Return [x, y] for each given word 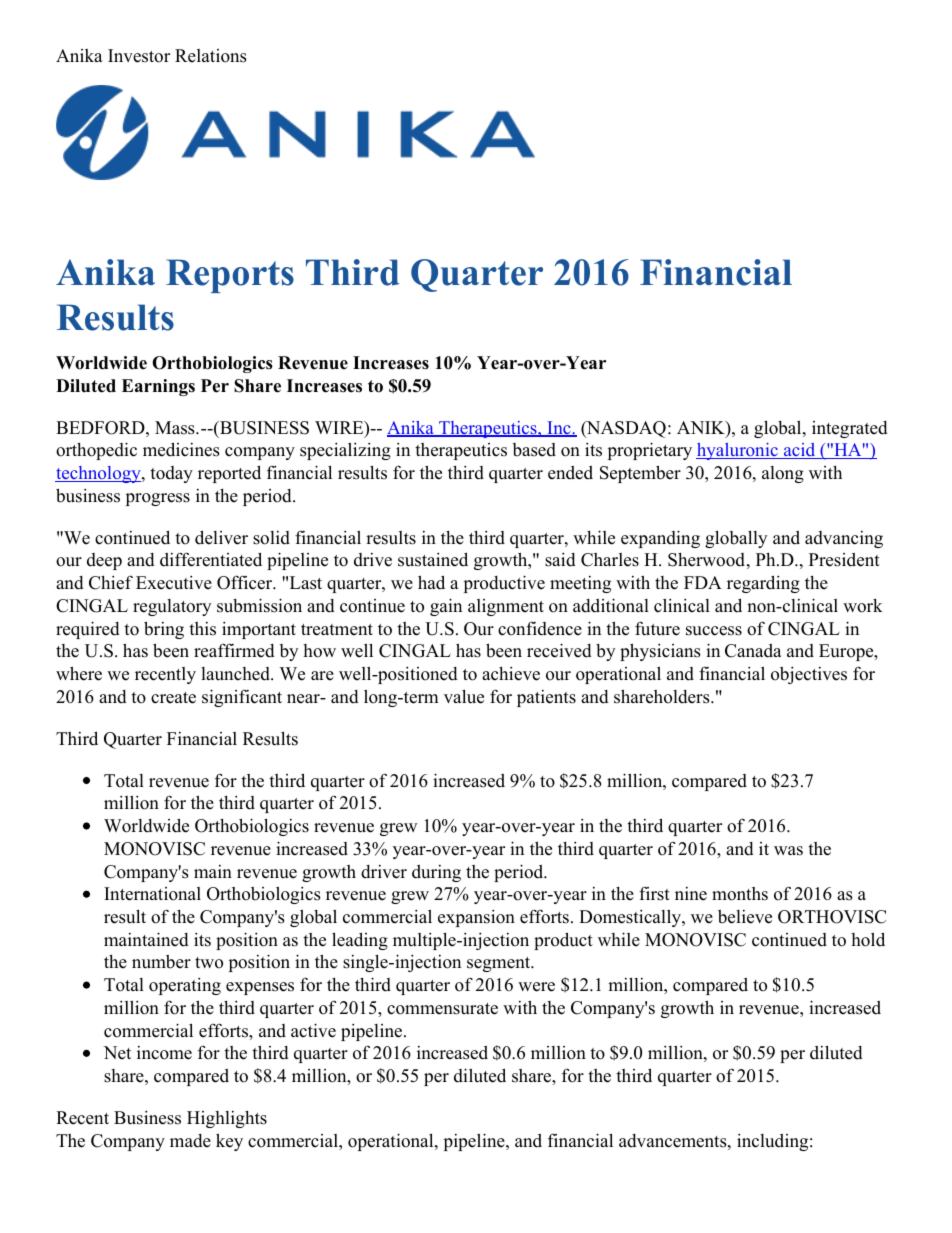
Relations [211, 56]
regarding [763, 584]
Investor [139, 56]
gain [446, 607]
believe [745, 917]
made [190, 1141]
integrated [850, 429]
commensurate [442, 1009]
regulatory [172, 607]
